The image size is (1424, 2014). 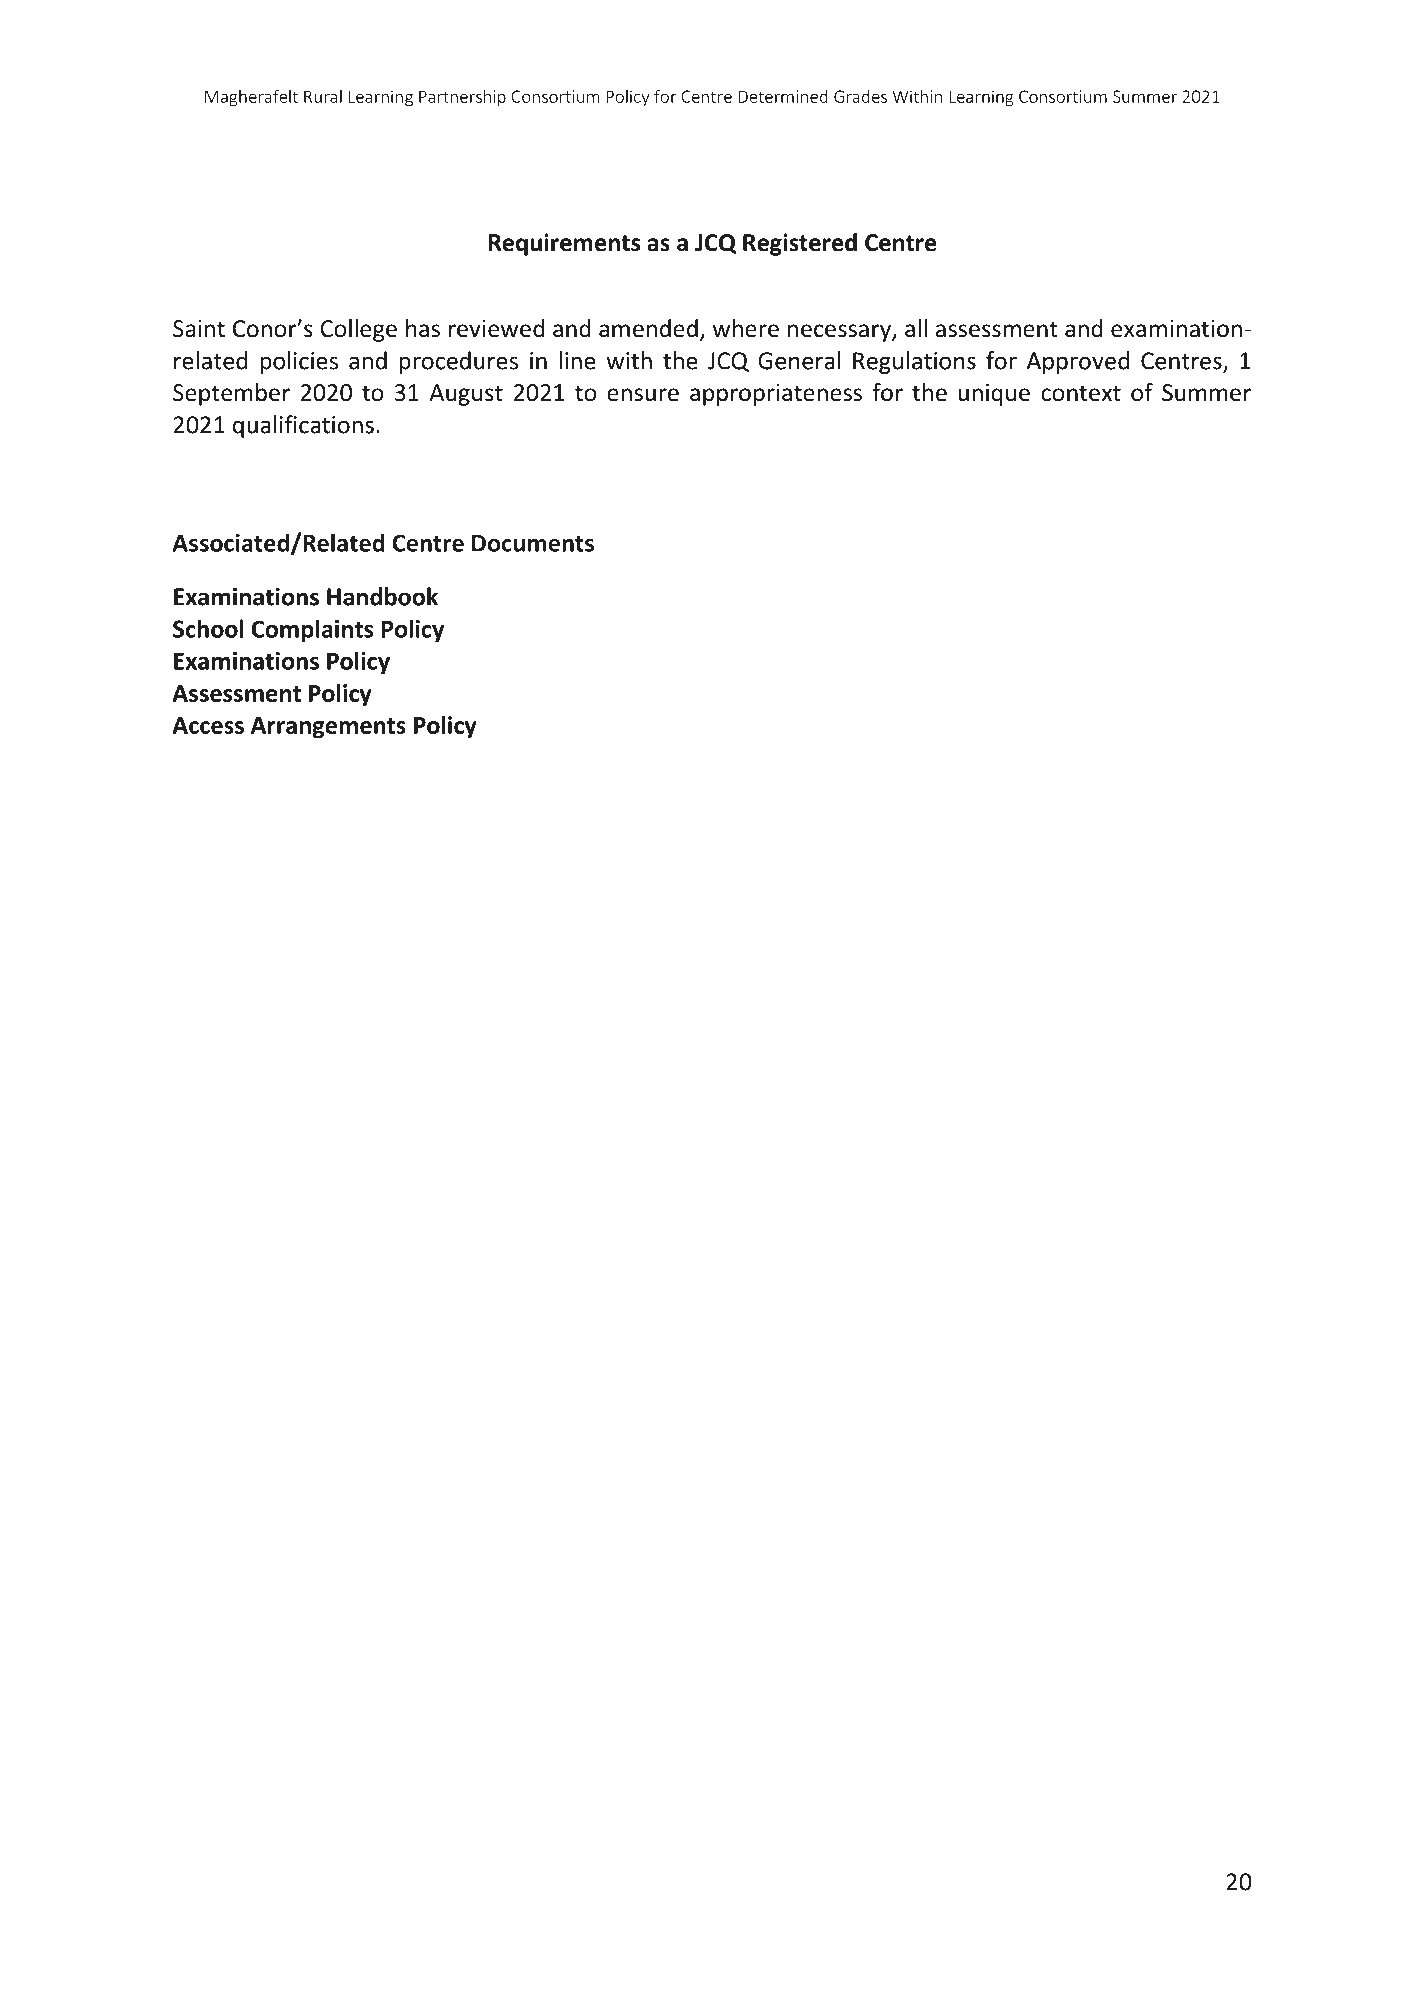 What do you see at coordinates (783, 96) in the screenshot?
I see `Determined` at bounding box center [783, 96].
